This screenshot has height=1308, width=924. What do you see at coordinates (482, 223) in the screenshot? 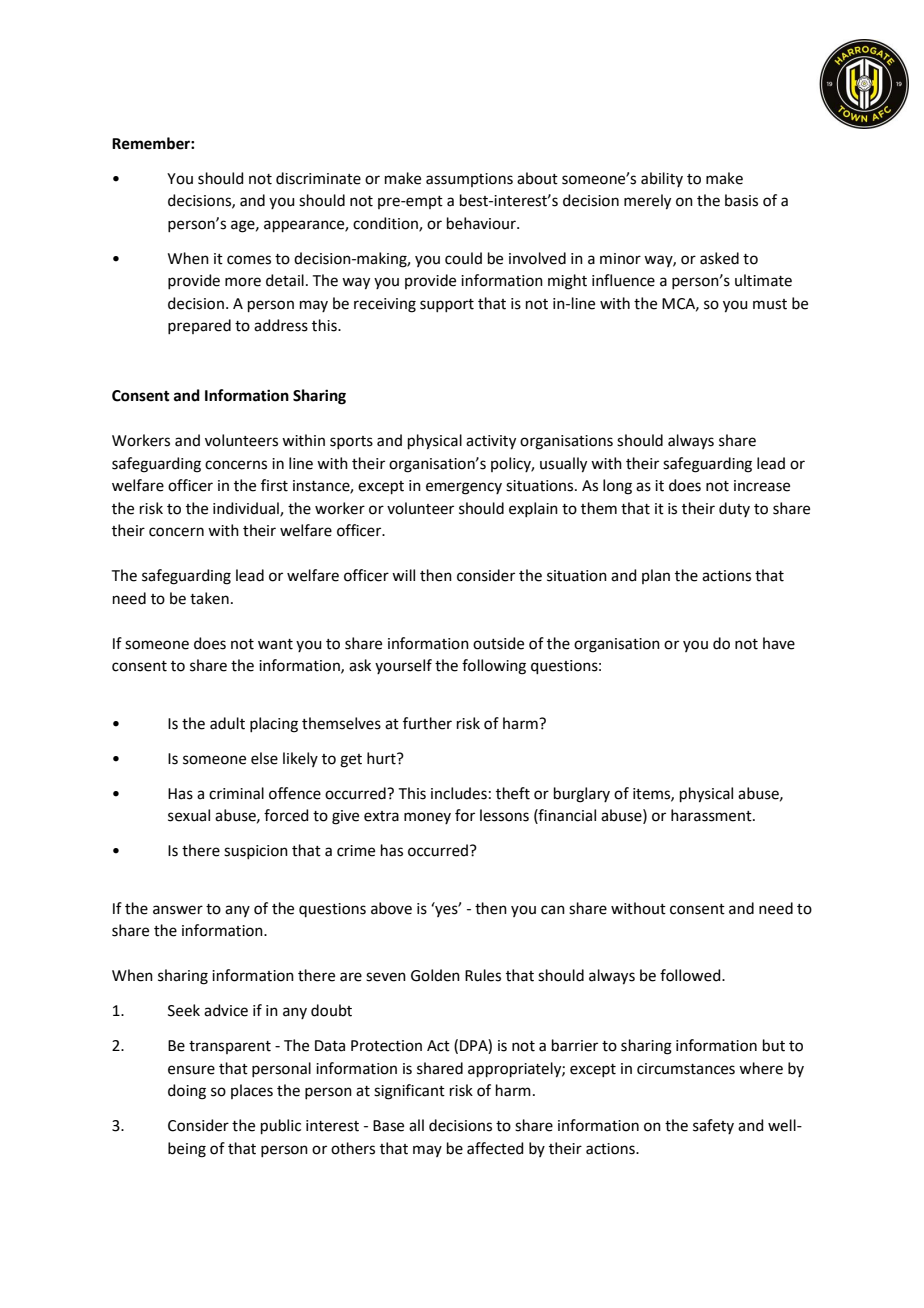
I see `behaviour` at bounding box center [482, 223].
